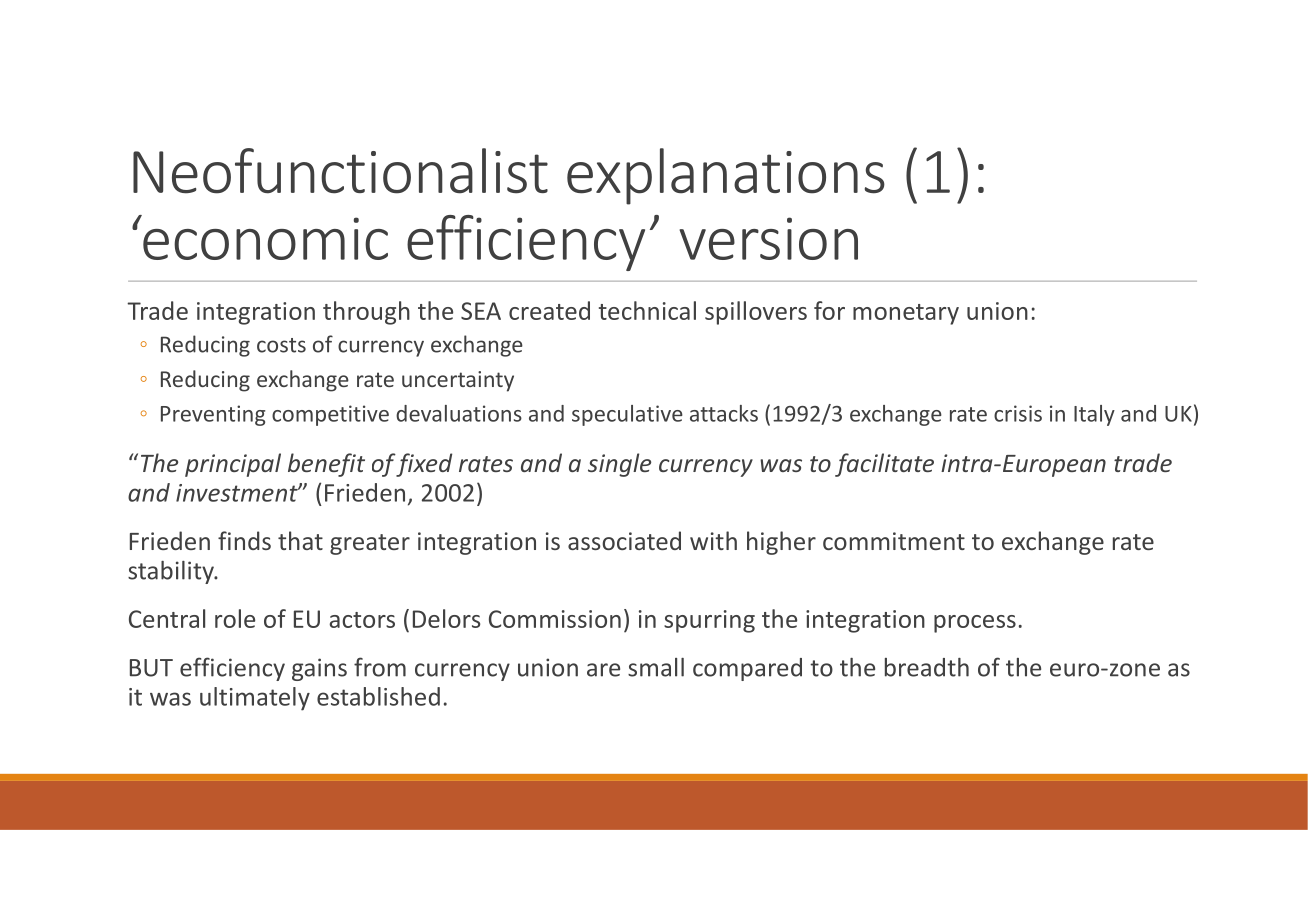 Image resolution: width=1308 pixels, height=924 pixels. Describe the element at coordinates (619, 465) in the document. I see `single` at that location.
